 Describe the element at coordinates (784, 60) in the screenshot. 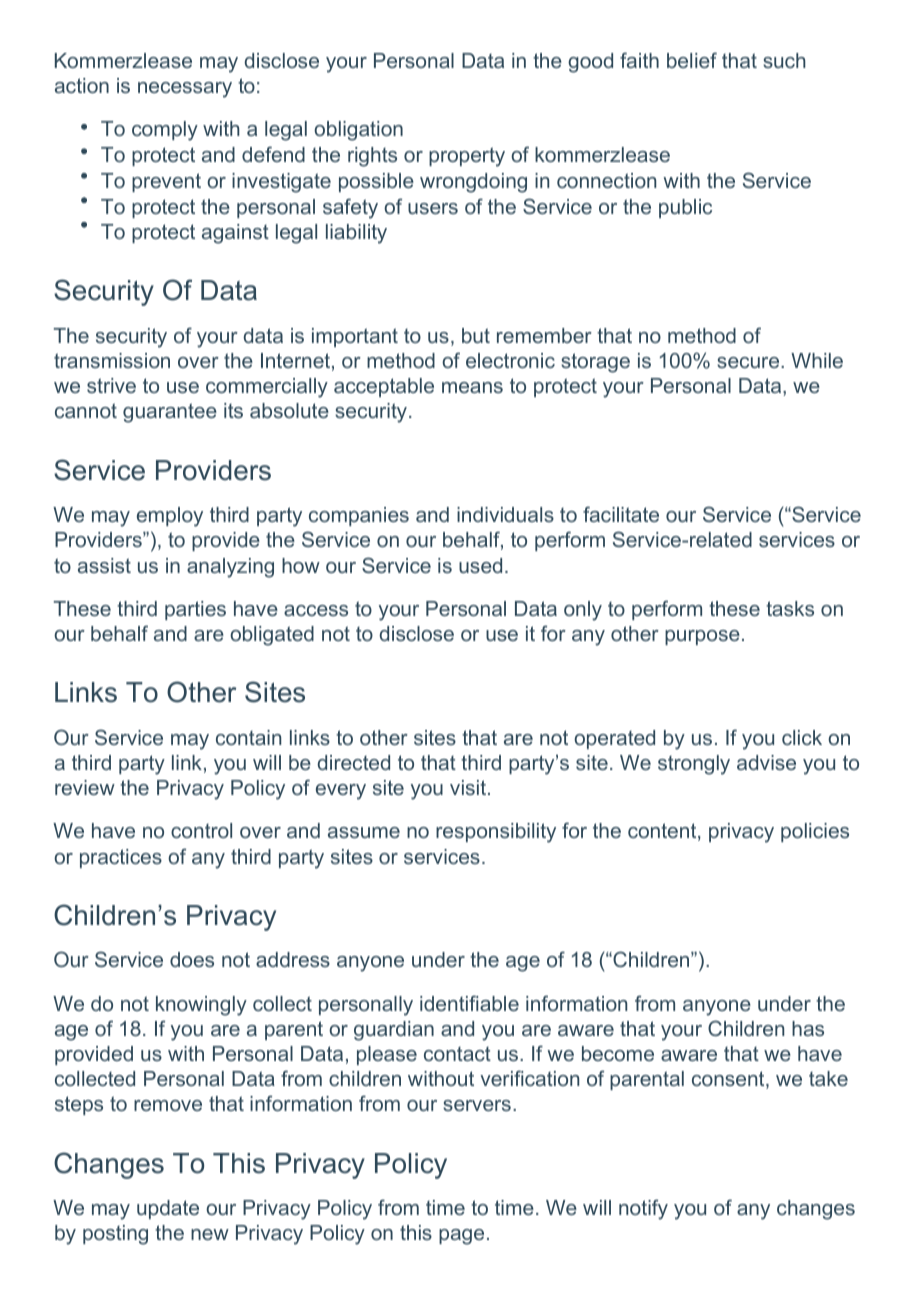

I see `such` at that location.
